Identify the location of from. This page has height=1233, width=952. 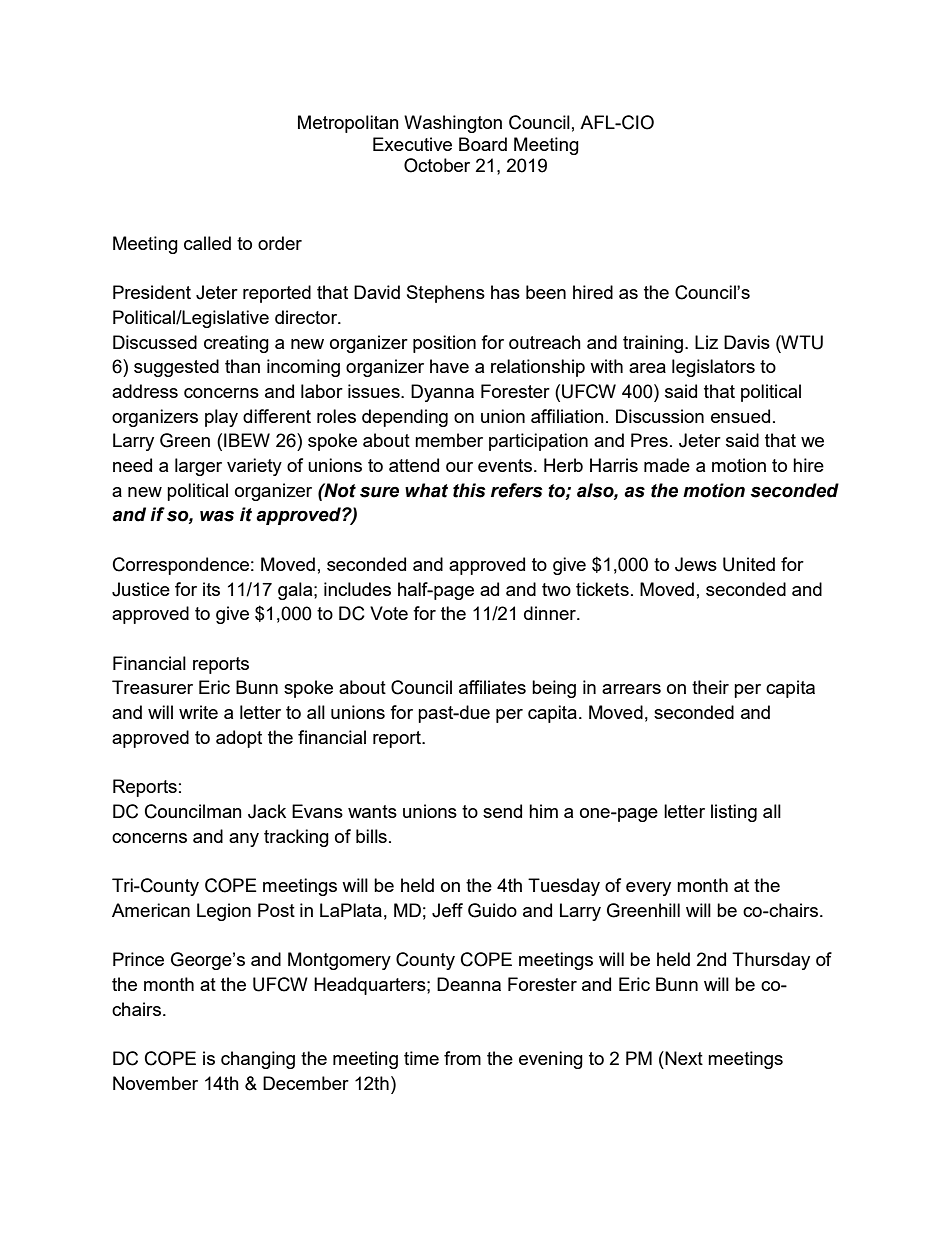
(462, 1058).
